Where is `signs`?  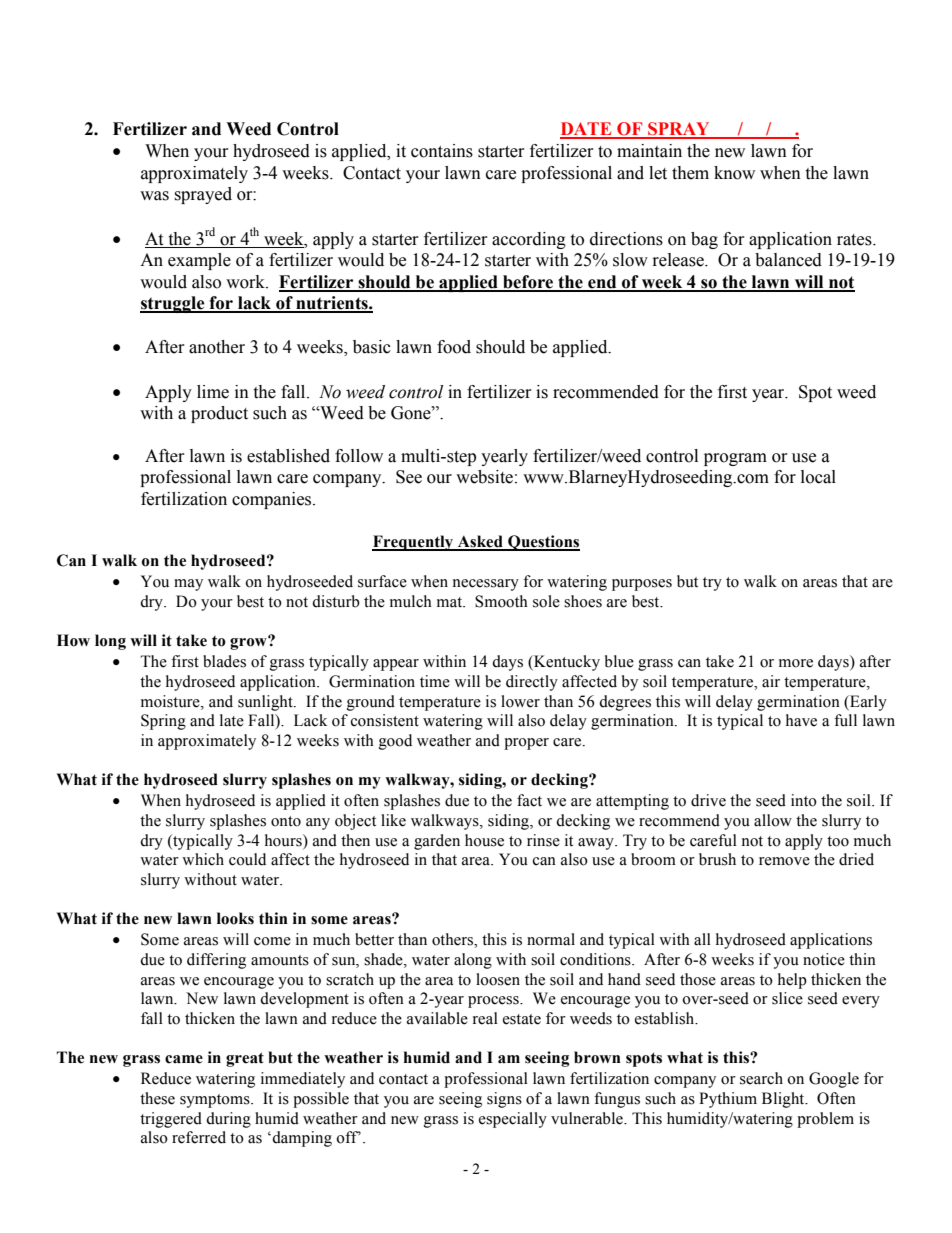 signs is located at coordinates (504, 1100).
